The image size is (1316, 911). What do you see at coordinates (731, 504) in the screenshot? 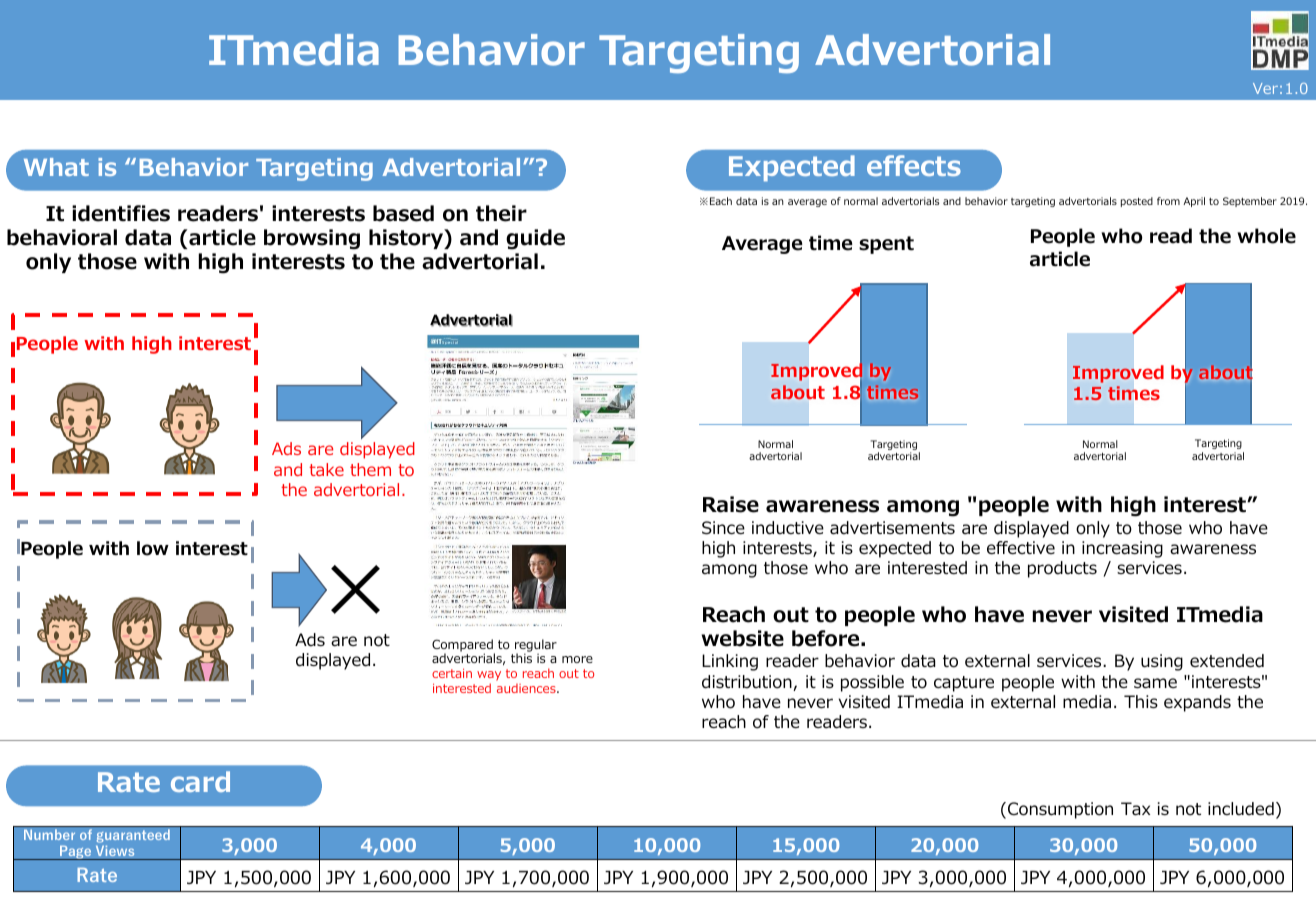
I see `Raise` at bounding box center [731, 504].
